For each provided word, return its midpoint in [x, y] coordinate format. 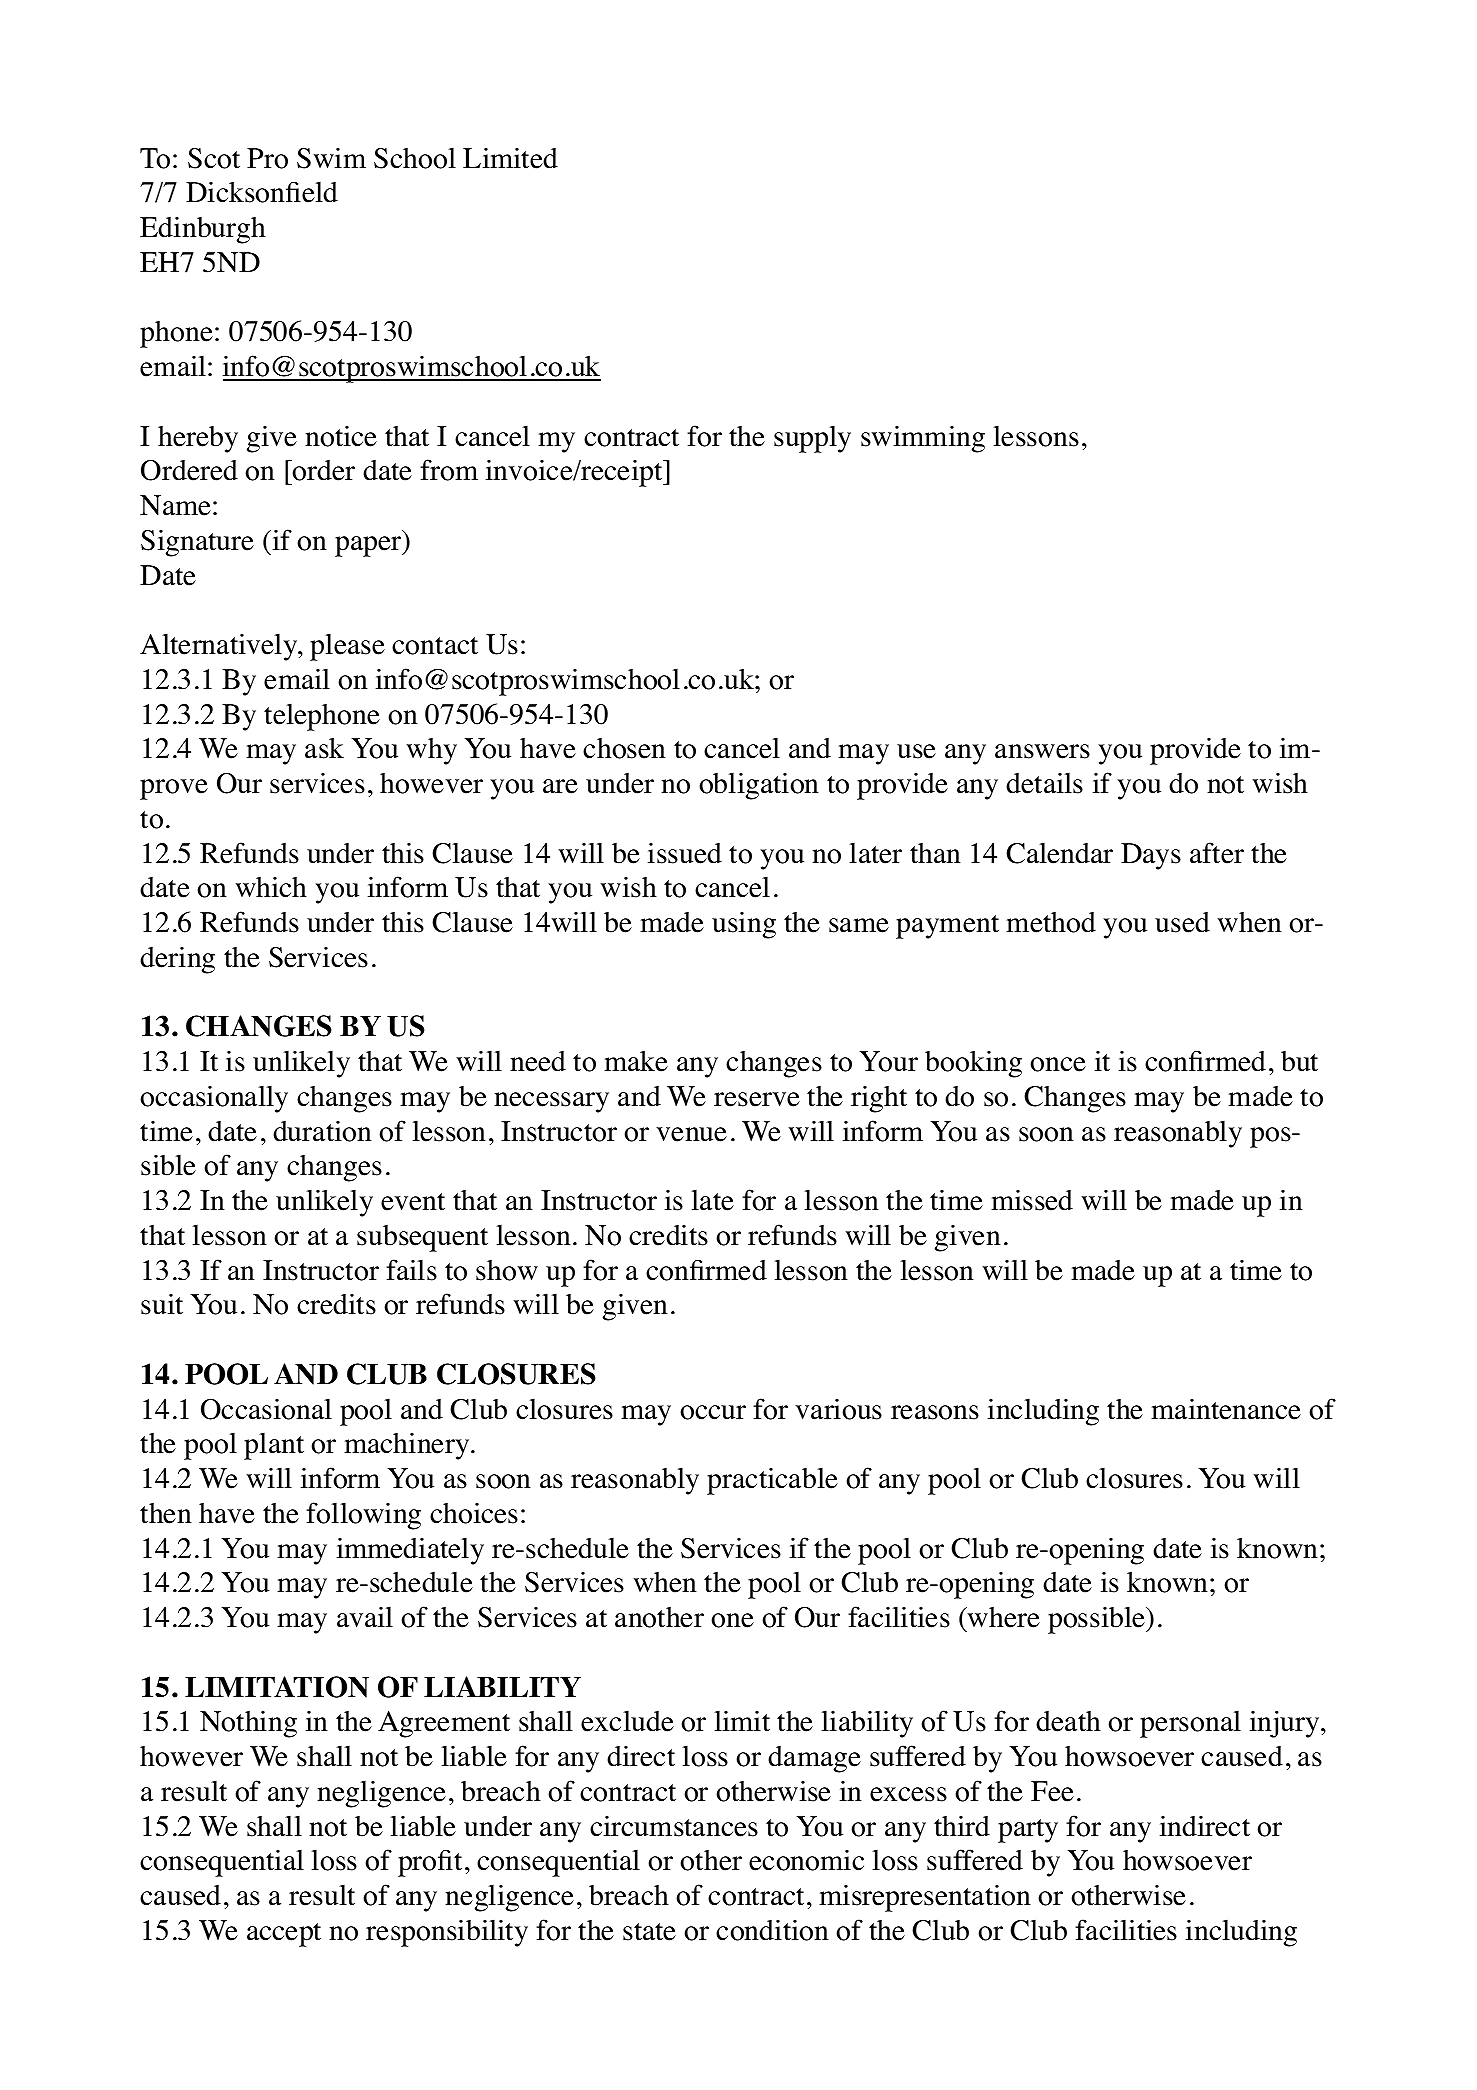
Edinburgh [203, 230]
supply [812, 439]
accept [284, 1935]
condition [772, 1930]
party [1028, 1831]
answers [1042, 751]
